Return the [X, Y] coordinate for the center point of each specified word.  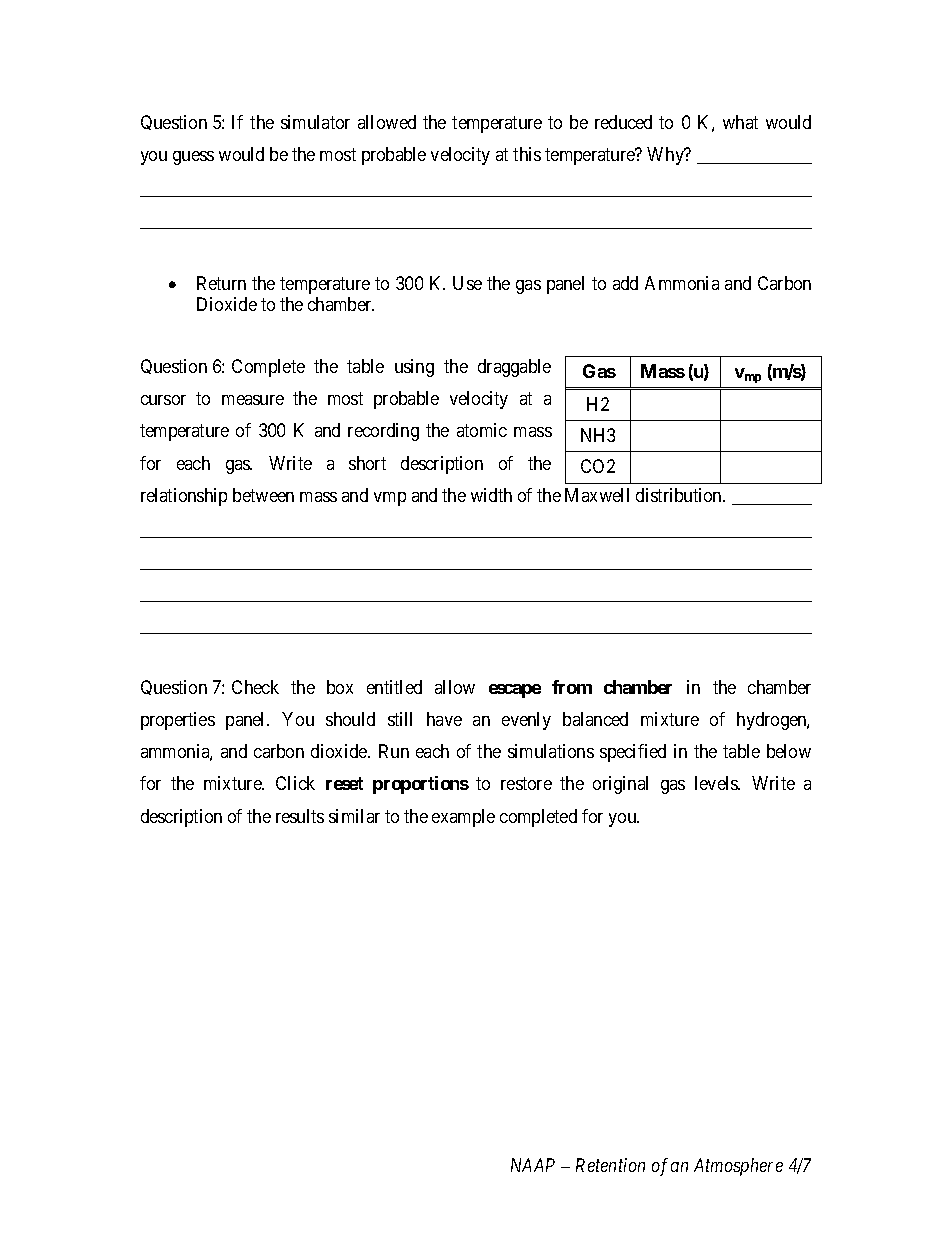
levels [717, 783]
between [263, 495]
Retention [610, 1165]
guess [193, 158]
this [527, 154]
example [463, 818]
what [740, 122]
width [491, 495]
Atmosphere [738, 1167]
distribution [680, 495]
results [300, 816]
